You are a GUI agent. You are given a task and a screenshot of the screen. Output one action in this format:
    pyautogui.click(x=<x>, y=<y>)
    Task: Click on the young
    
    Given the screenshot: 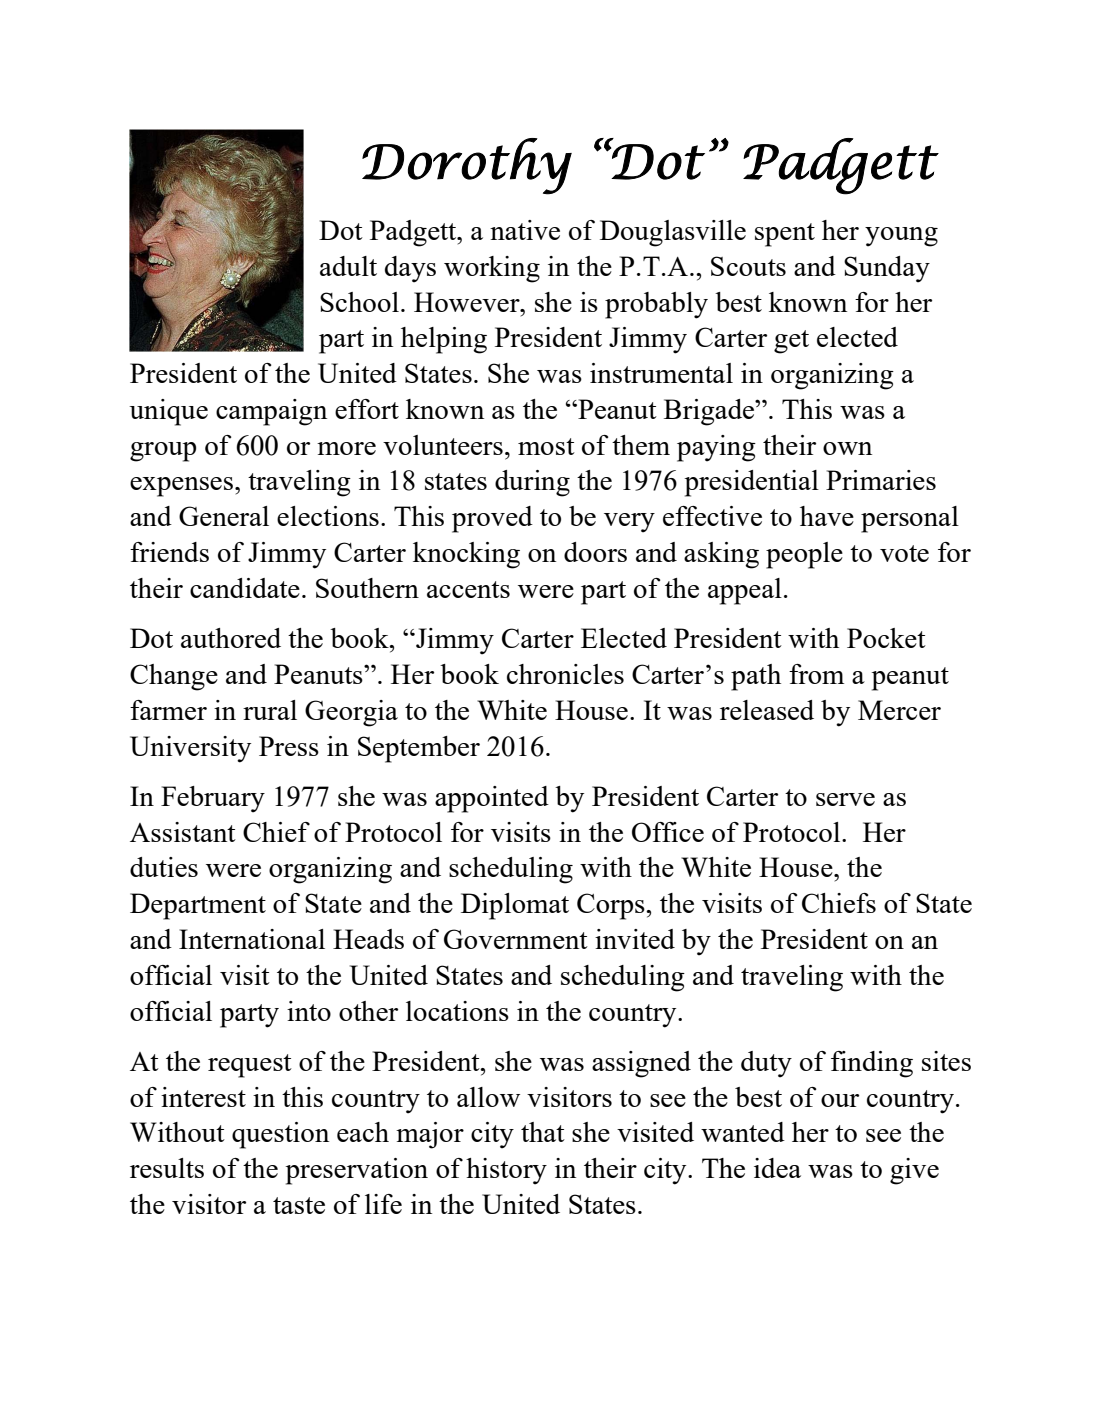 What is the action you would take?
    pyautogui.click(x=901, y=237)
